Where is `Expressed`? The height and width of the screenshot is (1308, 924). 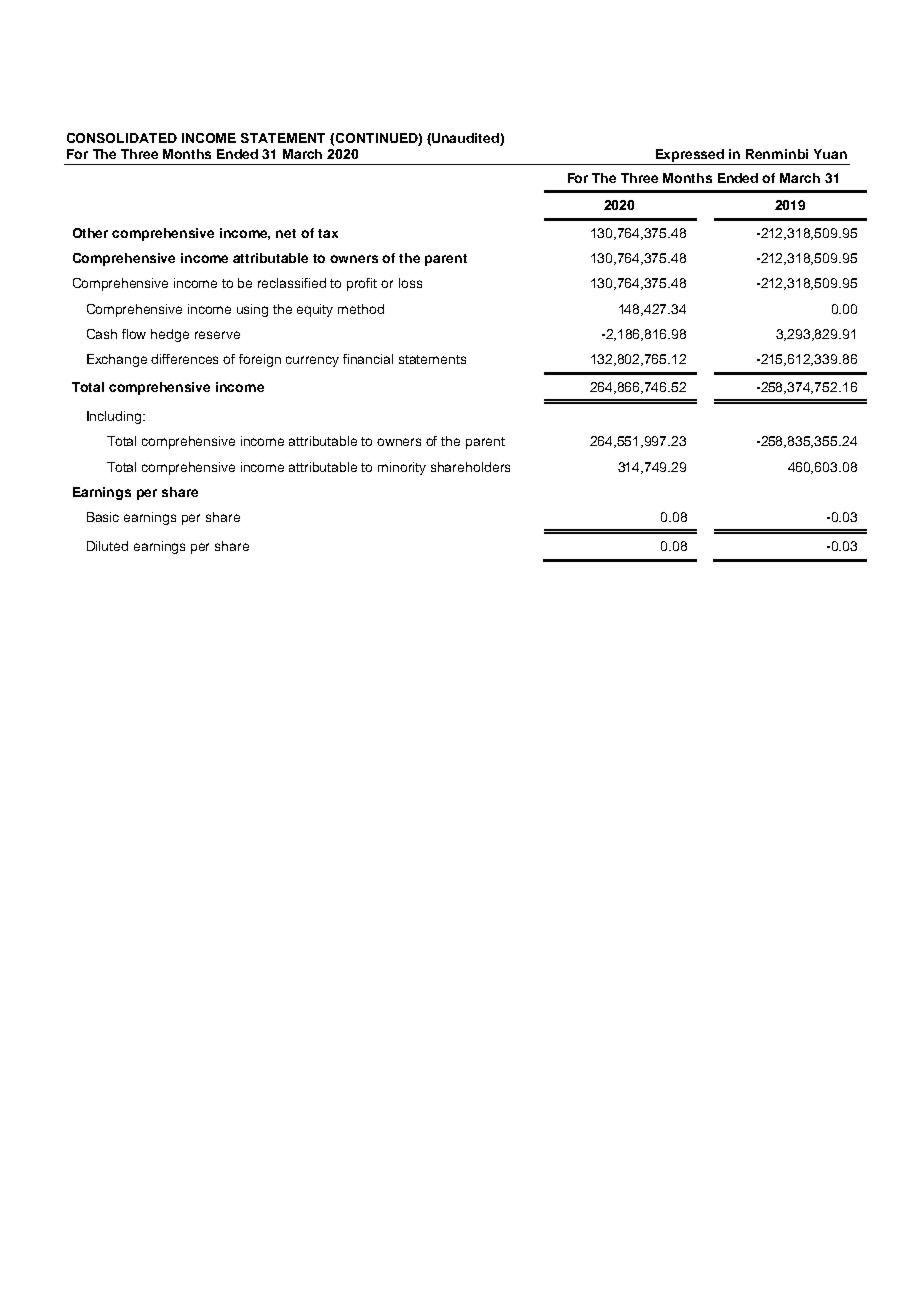 Expressed is located at coordinates (690, 157).
